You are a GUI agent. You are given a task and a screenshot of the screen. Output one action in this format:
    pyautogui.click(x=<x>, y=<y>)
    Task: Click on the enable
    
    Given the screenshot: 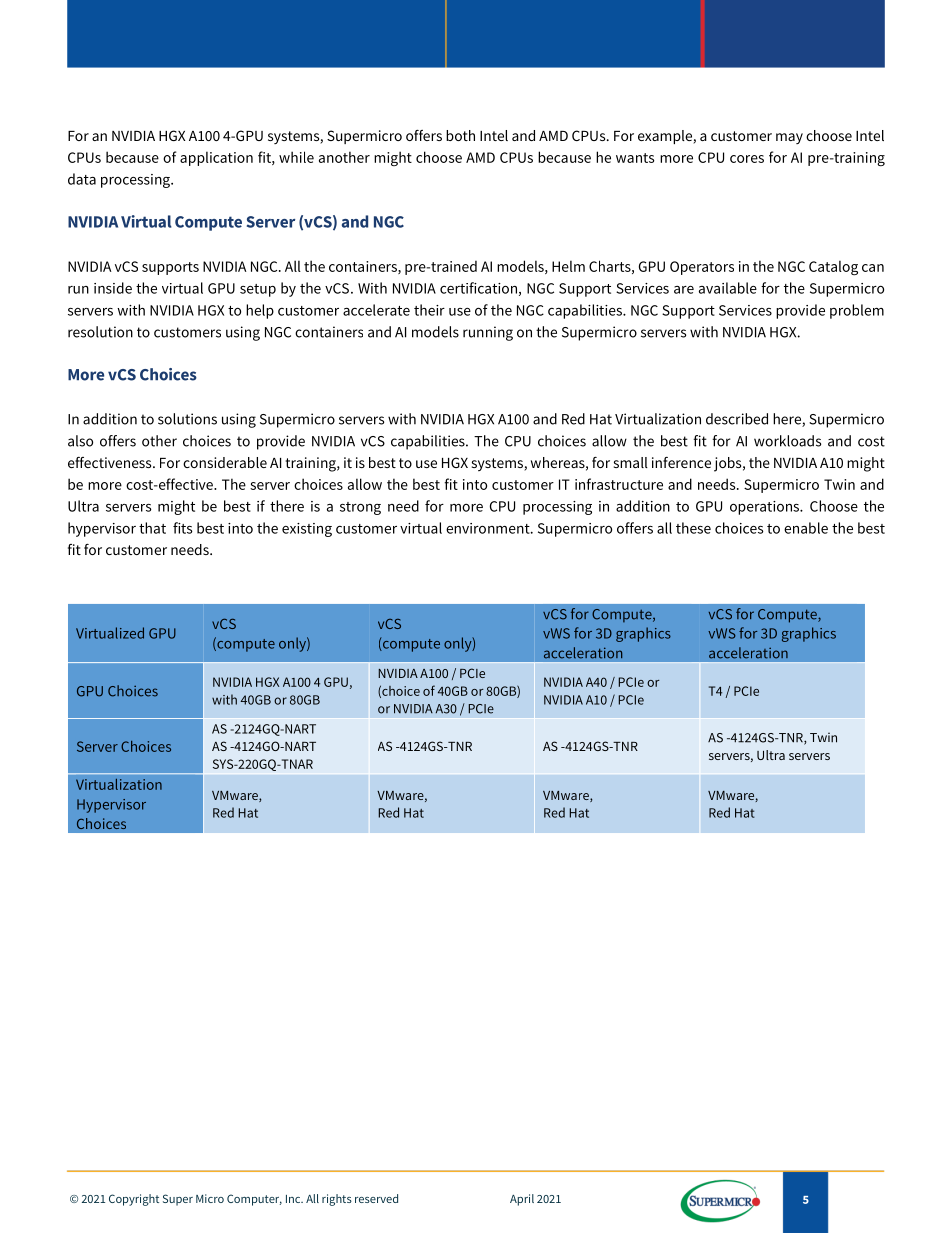 What is the action you would take?
    pyautogui.click(x=806, y=528)
